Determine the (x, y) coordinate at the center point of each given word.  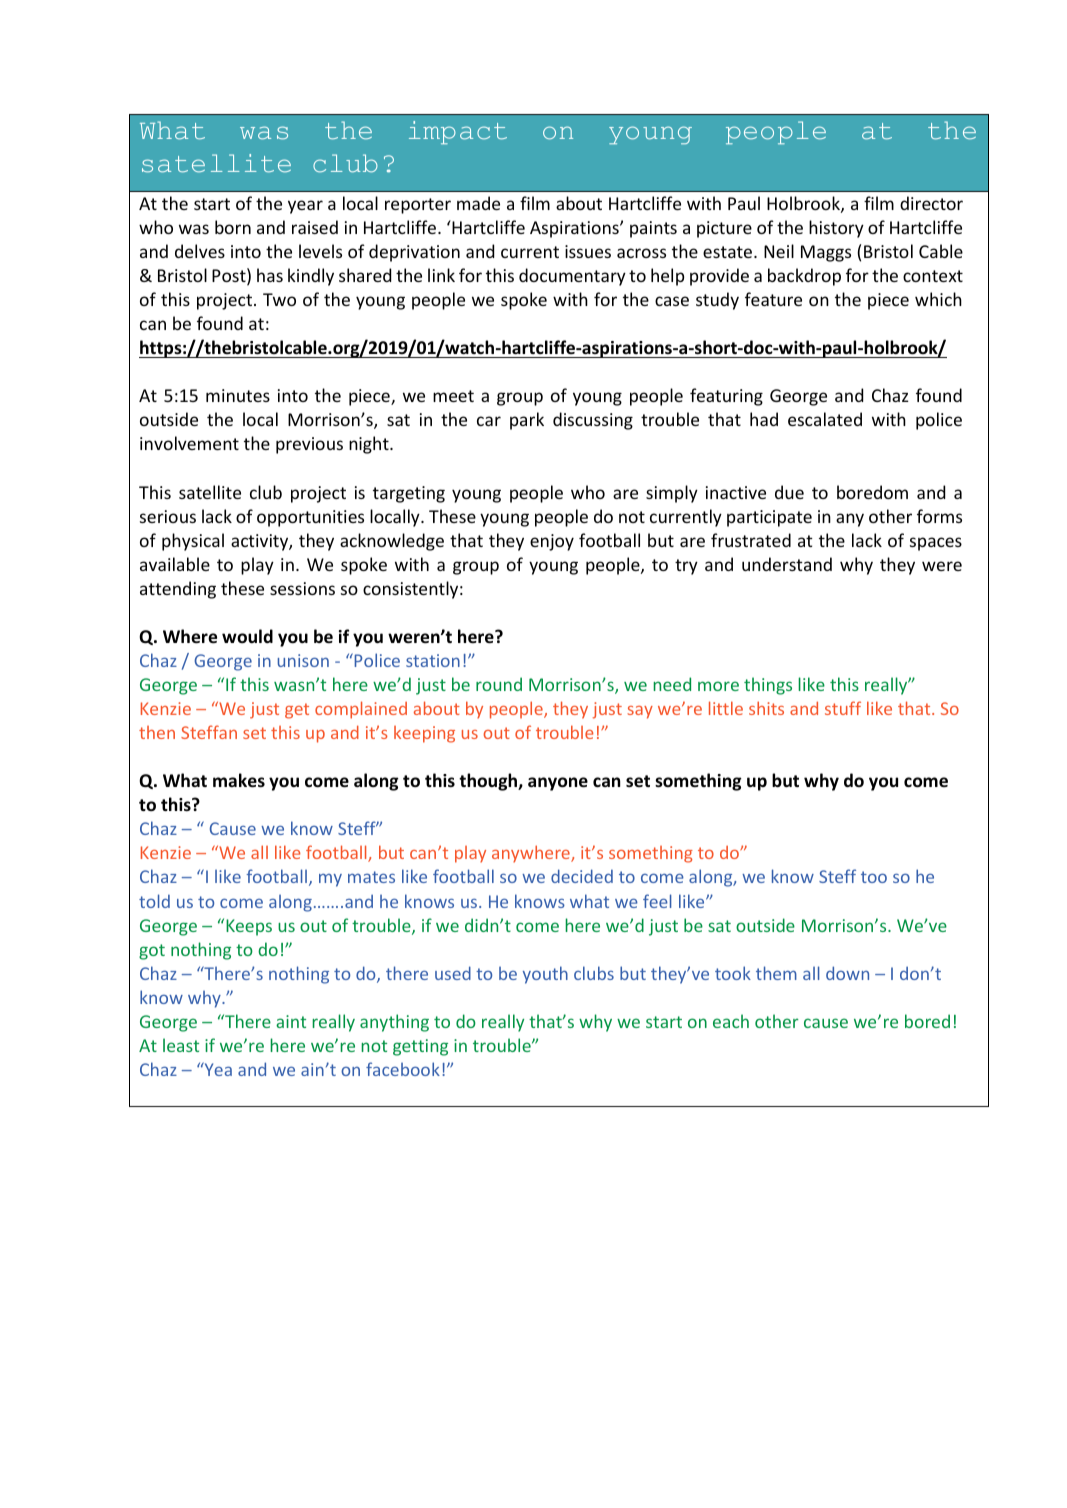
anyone (558, 784)
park (527, 421)
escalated (825, 419)
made (478, 203)
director (931, 203)
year (305, 207)
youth (545, 975)
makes (239, 780)
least (181, 1045)
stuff (843, 708)
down (847, 973)
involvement (189, 443)
